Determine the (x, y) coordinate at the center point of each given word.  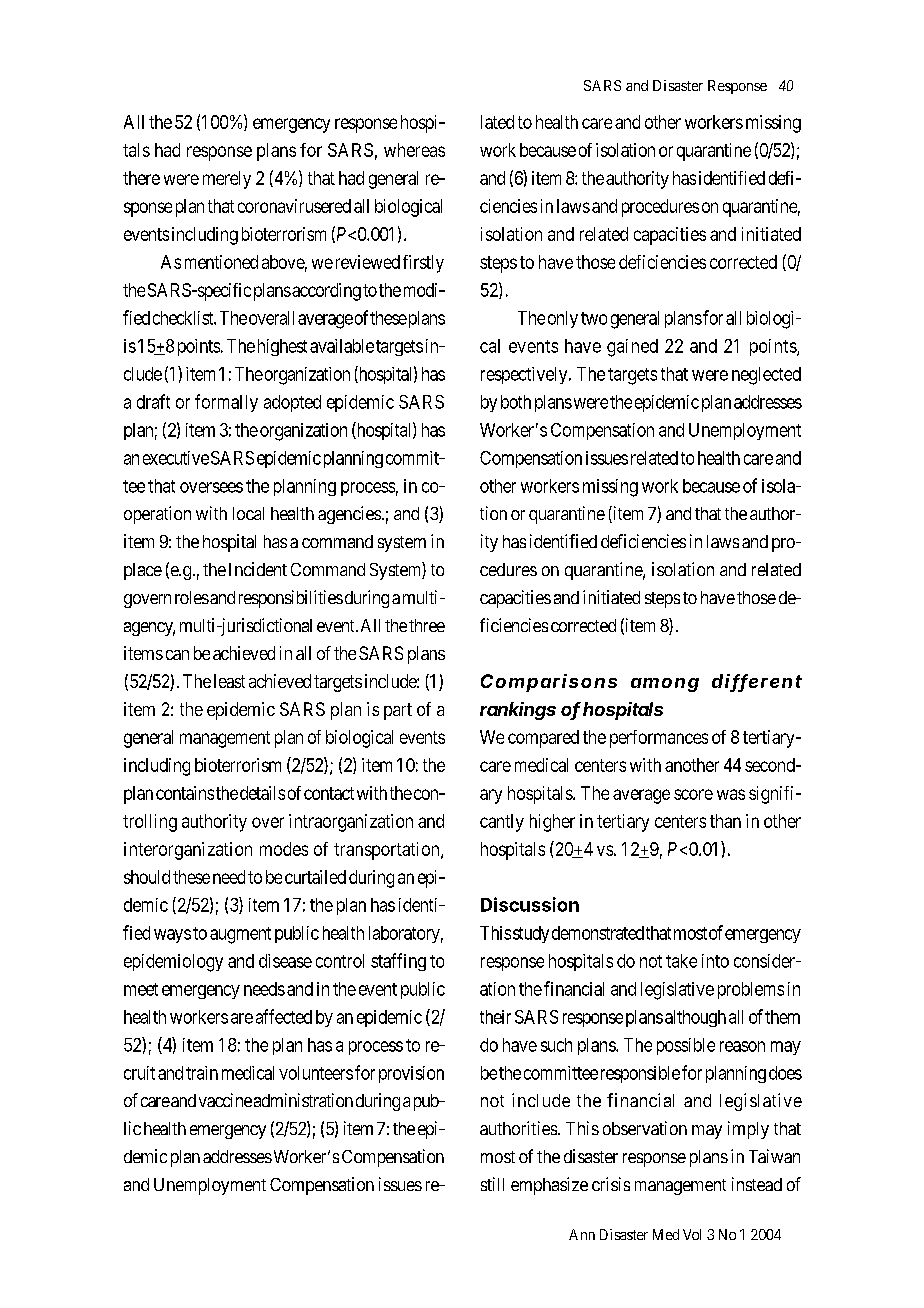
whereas (414, 150)
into (715, 961)
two (594, 318)
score (693, 794)
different (757, 682)
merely (227, 180)
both (516, 402)
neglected (766, 376)
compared (543, 739)
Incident (258, 569)
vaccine (225, 1100)
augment (240, 935)
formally (226, 403)
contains (185, 793)
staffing (398, 962)
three (427, 625)
